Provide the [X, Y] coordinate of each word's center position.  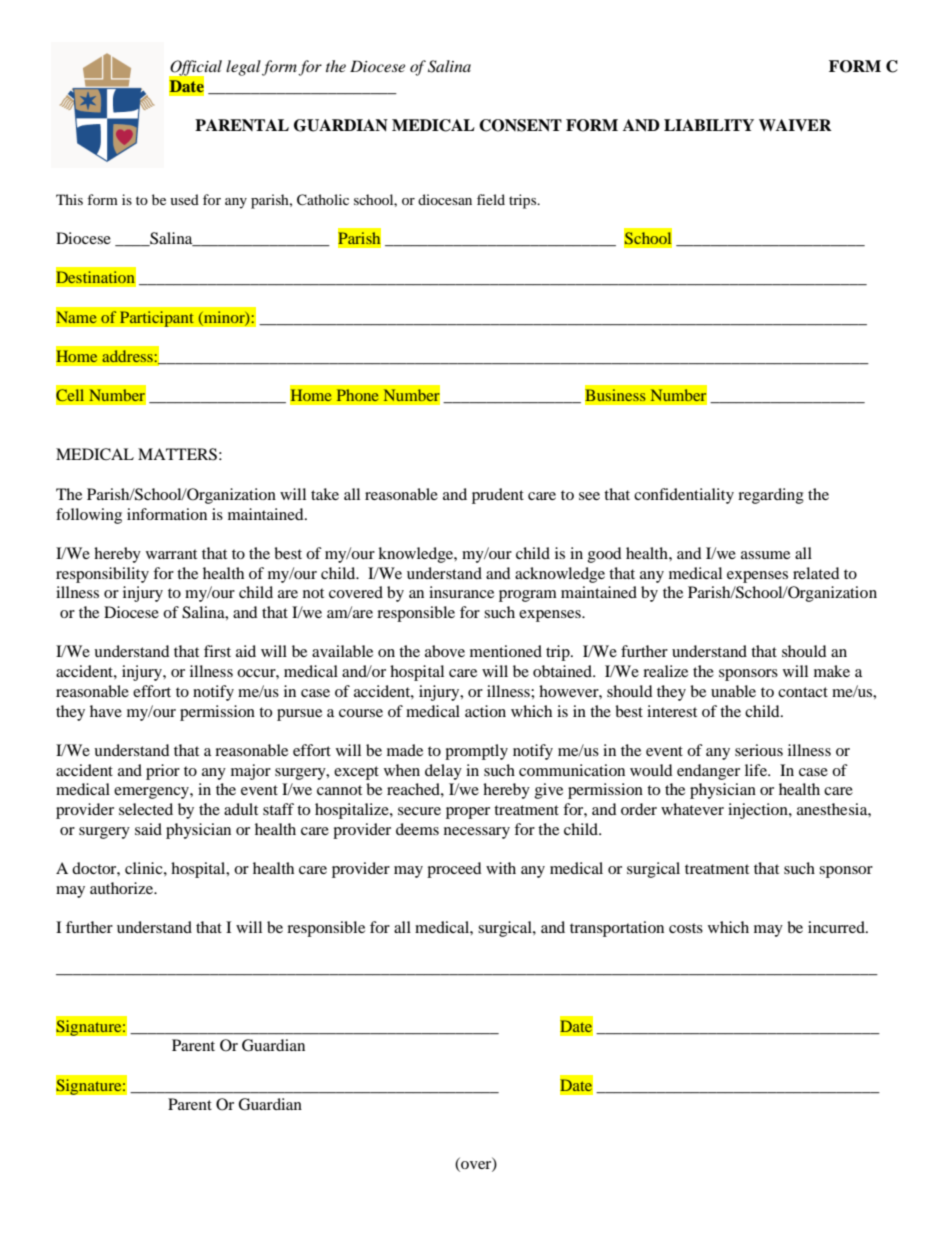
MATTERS [177, 454]
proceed [454, 870]
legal [243, 68]
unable [733, 691]
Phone [357, 395]
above [445, 651]
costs [686, 928]
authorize [123, 888]
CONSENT [520, 125]
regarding [771, 496]
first [217, 651]
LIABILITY [709, 125]
